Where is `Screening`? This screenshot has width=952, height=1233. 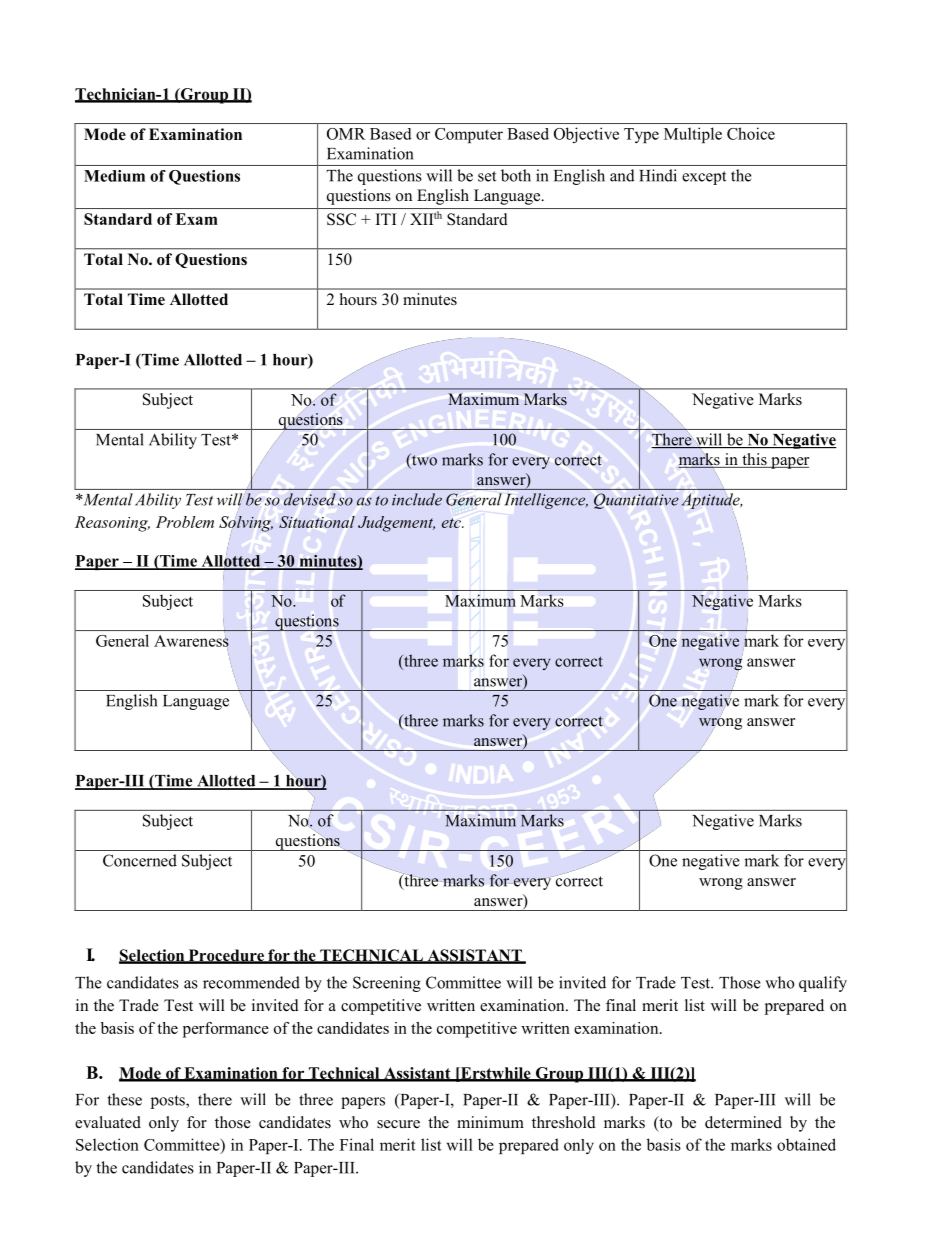 Screening is located at coordinates (387, 984).
